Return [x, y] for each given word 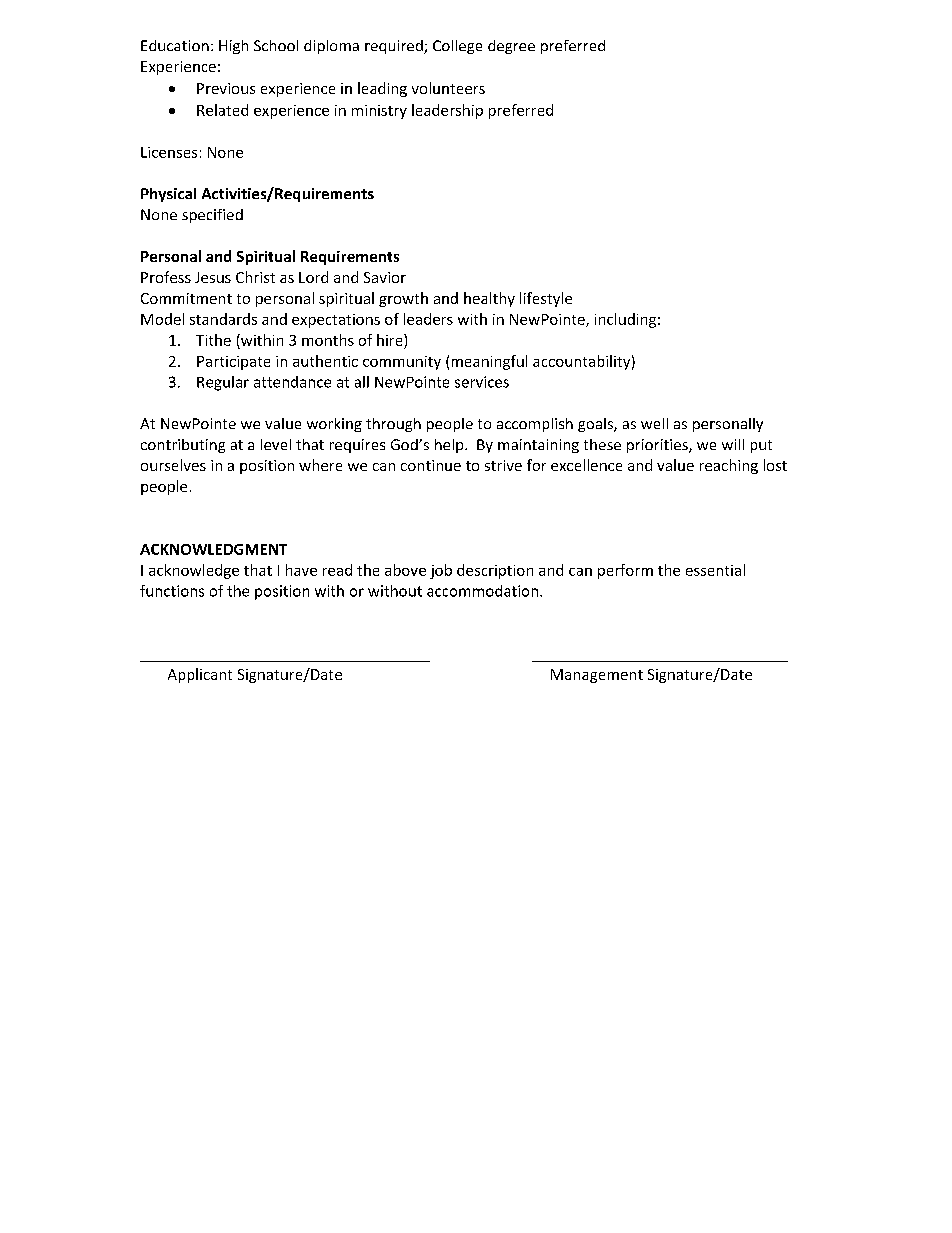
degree [511, 47]
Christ [255, 277]
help [450, 446]
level [276, 444]
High [233, 47]
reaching [729, 466]
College [457, 47]
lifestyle [546, 299]
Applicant [200, 675]
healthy [489, 299]
